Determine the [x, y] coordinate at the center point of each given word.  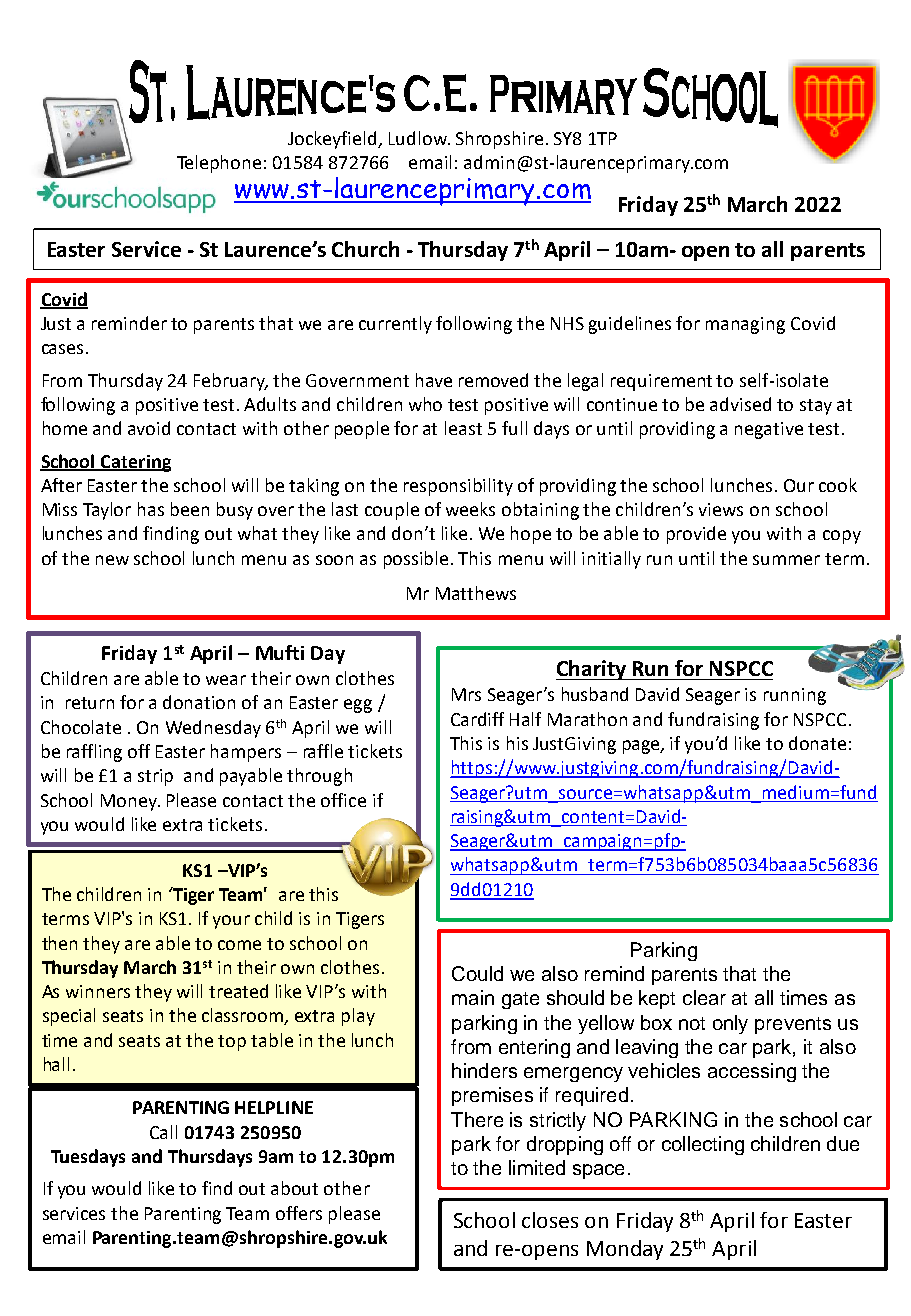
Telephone [219, 164]
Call [163, 1132]
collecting [703, 1145]
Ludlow [419, 138]
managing [745, 325]
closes [550, 1220]
